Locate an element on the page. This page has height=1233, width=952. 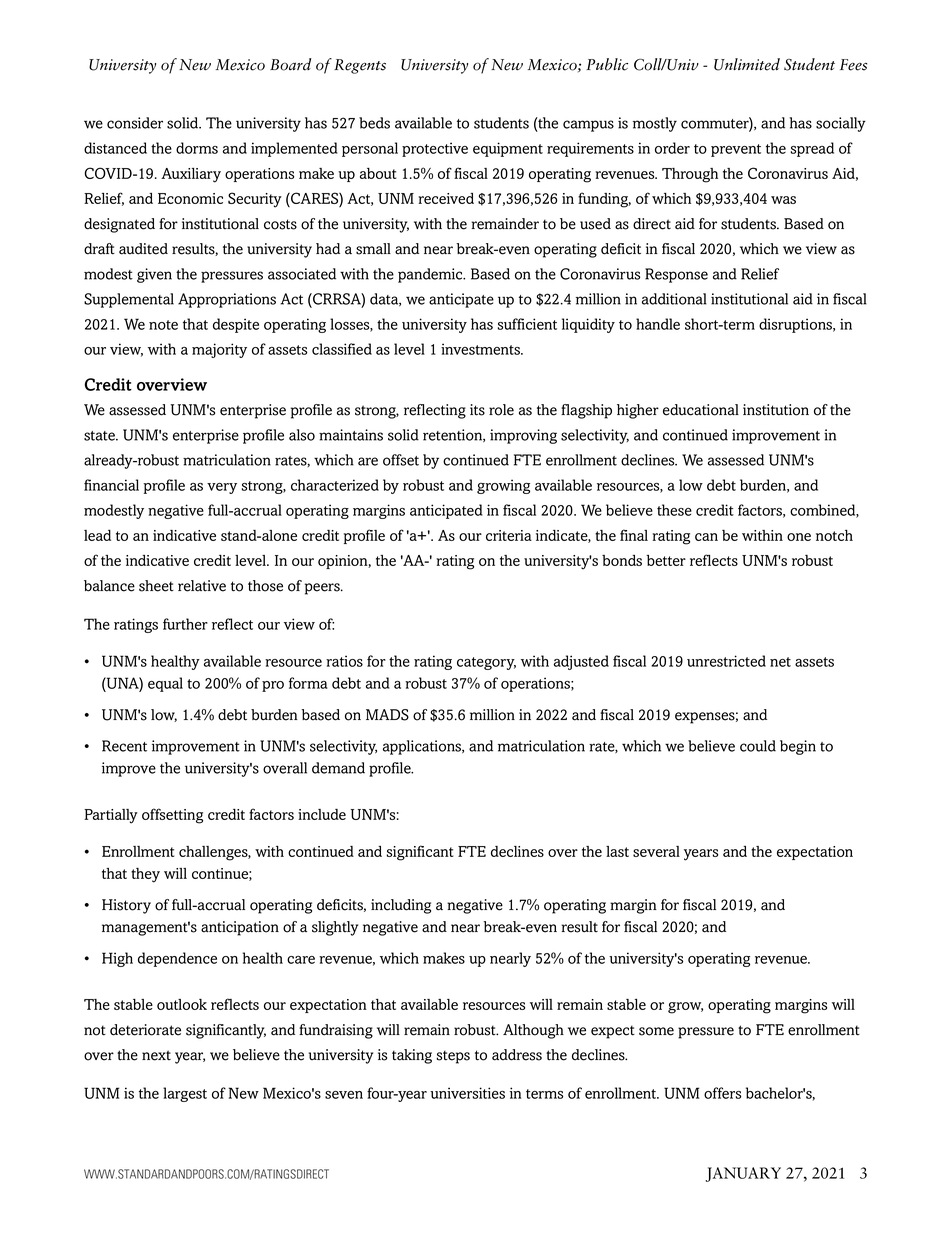
largest is located at coordinates (185, 1094).
